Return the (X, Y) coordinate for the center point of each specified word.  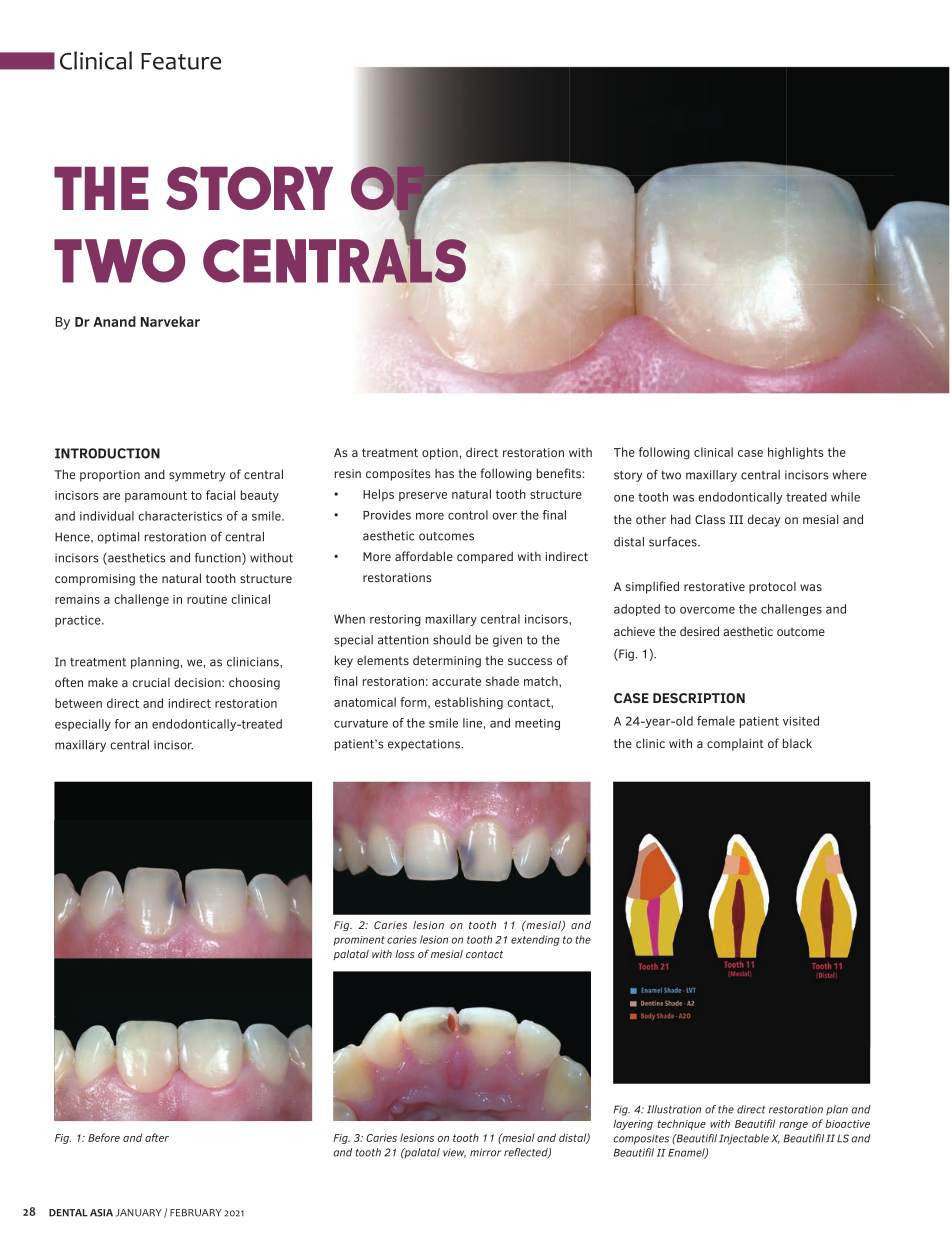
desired (699, 631)
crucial (151, 682)
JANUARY (139, 1213)
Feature (181, 61)
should (452, 640)
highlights (795, 453)
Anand (114, 321)
